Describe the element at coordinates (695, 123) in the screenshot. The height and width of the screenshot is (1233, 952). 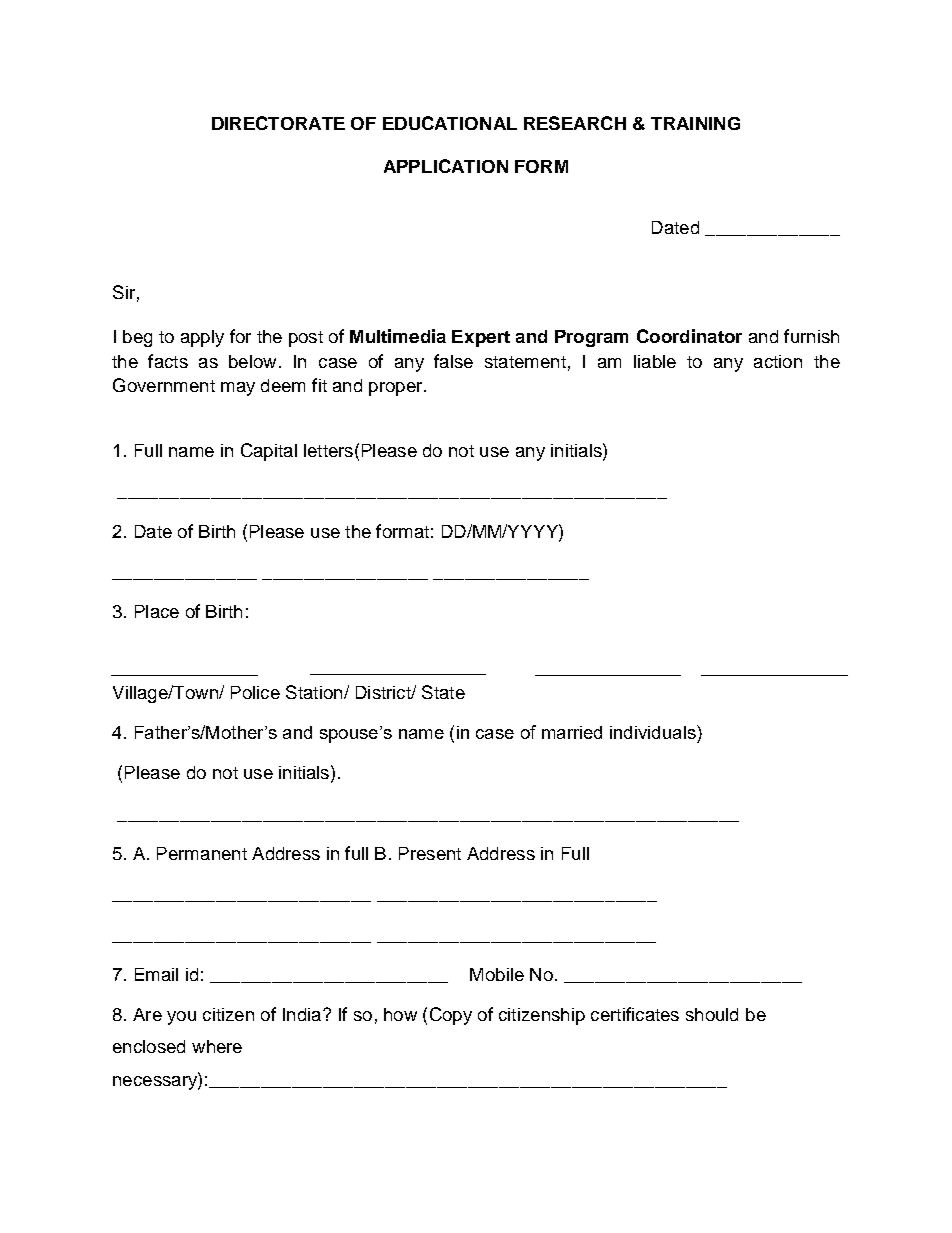
I see `TRAINING` at that location.
